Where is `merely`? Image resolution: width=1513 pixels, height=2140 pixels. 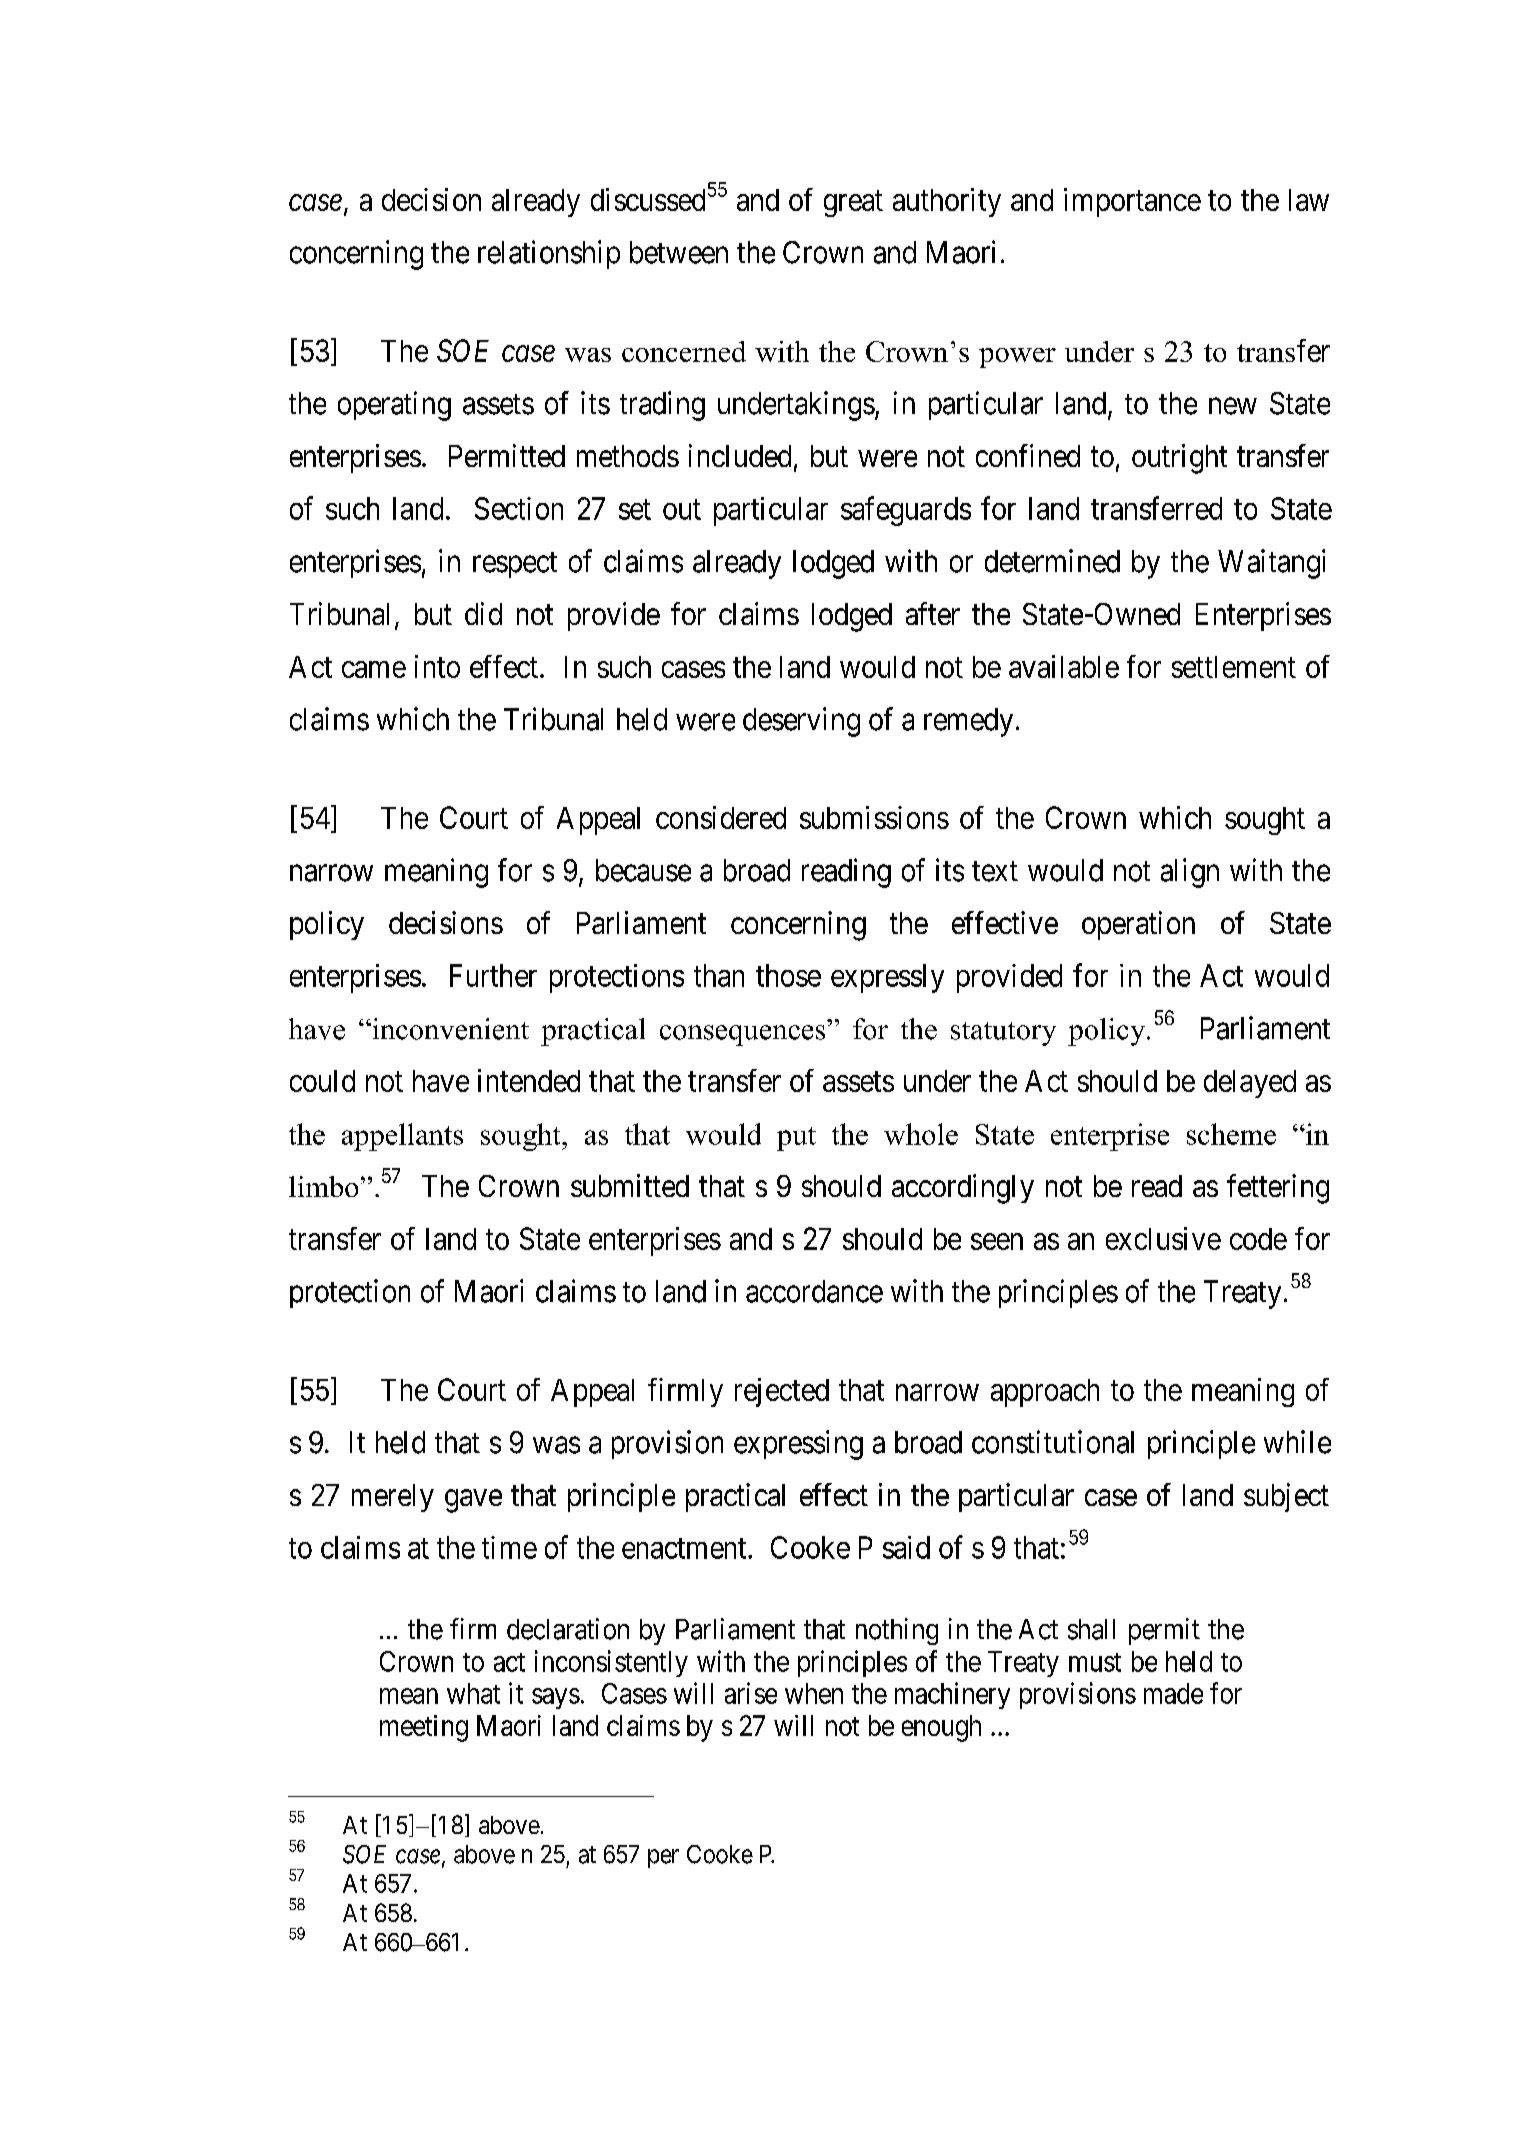
merely is located at coordinates (393, 1498).
